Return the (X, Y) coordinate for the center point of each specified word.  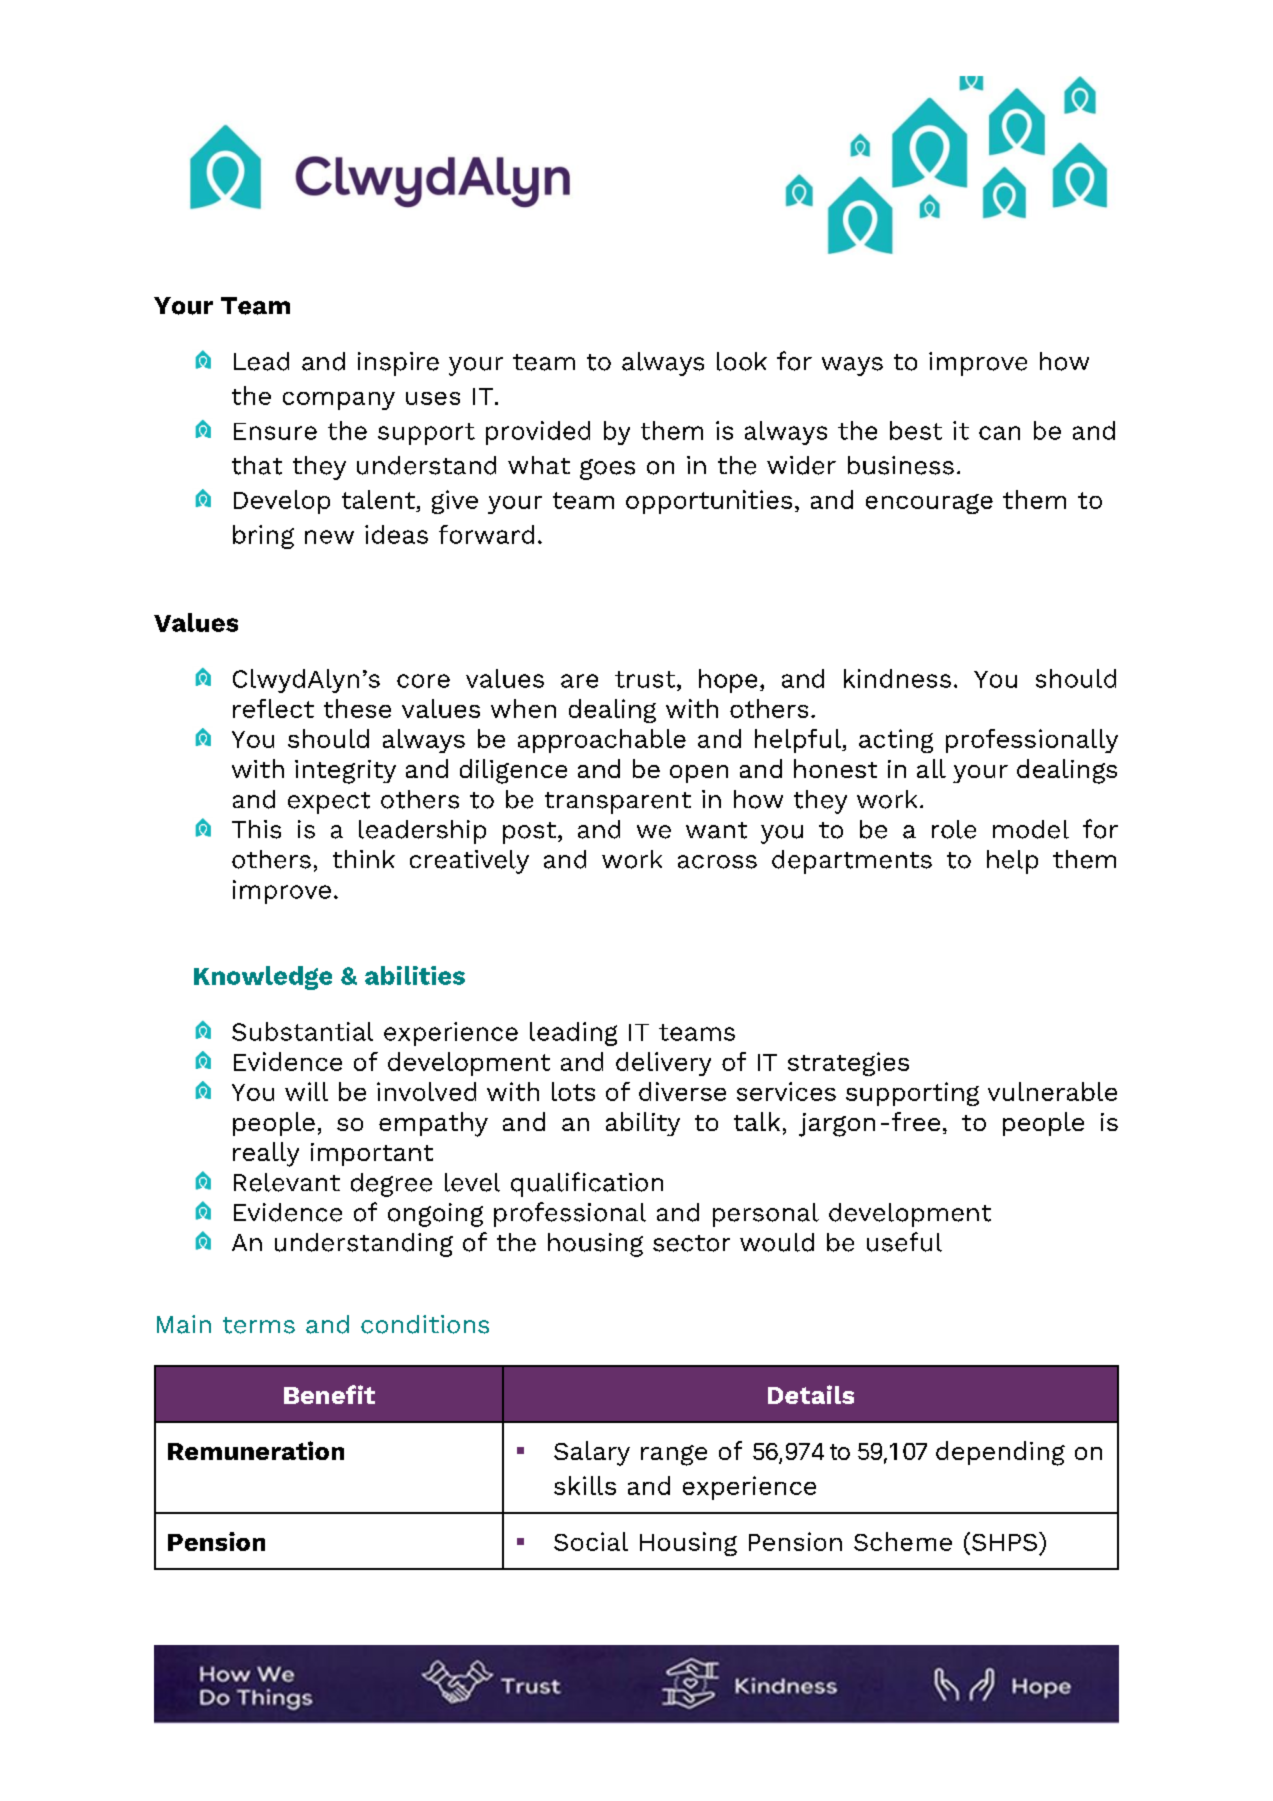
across (717, 862)
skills (585, 1485)
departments (852, 862)
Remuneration (256, 1450)
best (916, 430)
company (339, 401)
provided (538, 433)
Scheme (903, 1541)
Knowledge (263, 978)
